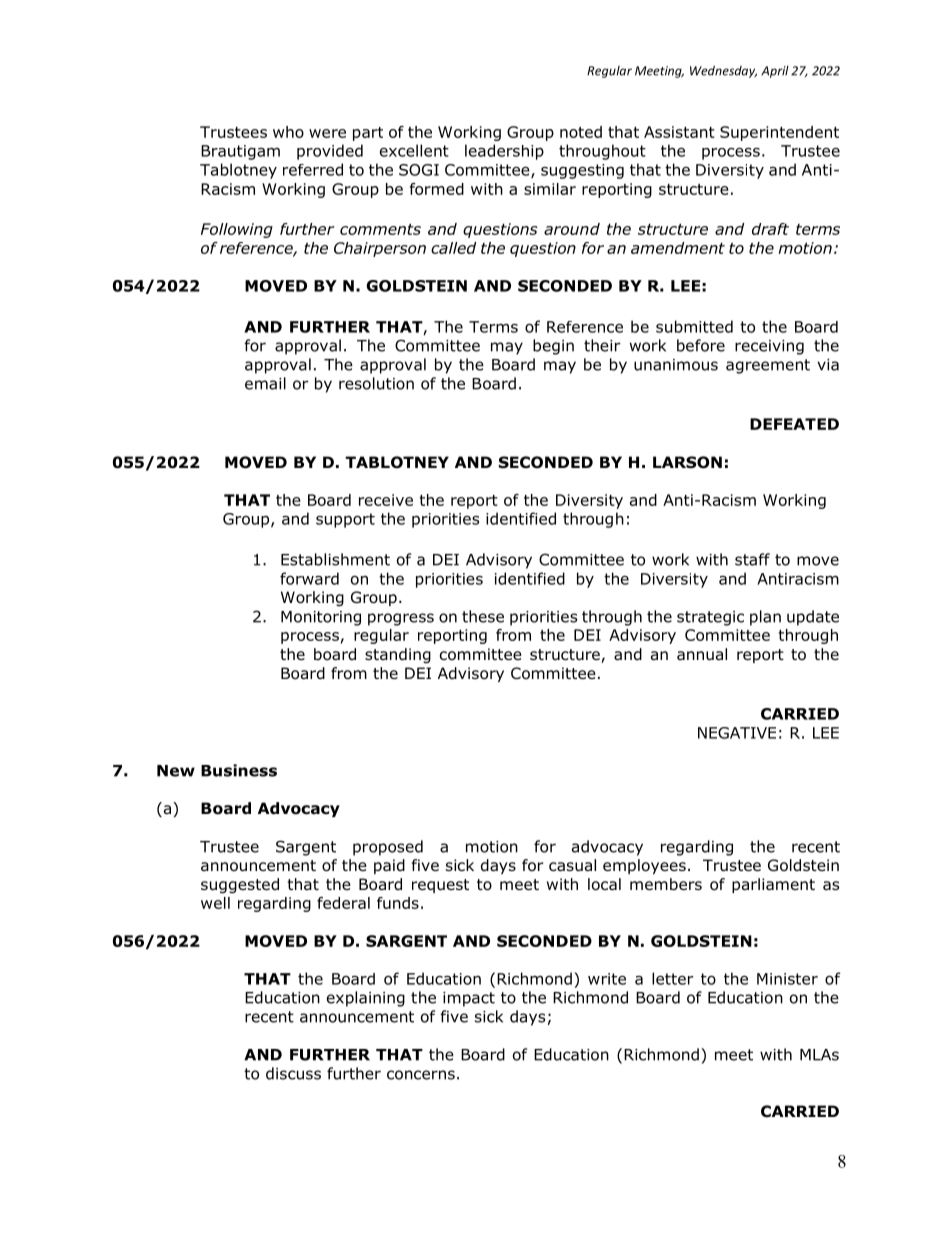 This screenshot has height=1233, width=952. Describe the element at coordinates (737, 733) in the screenshot. I see `NEGATIVE` at that location.
